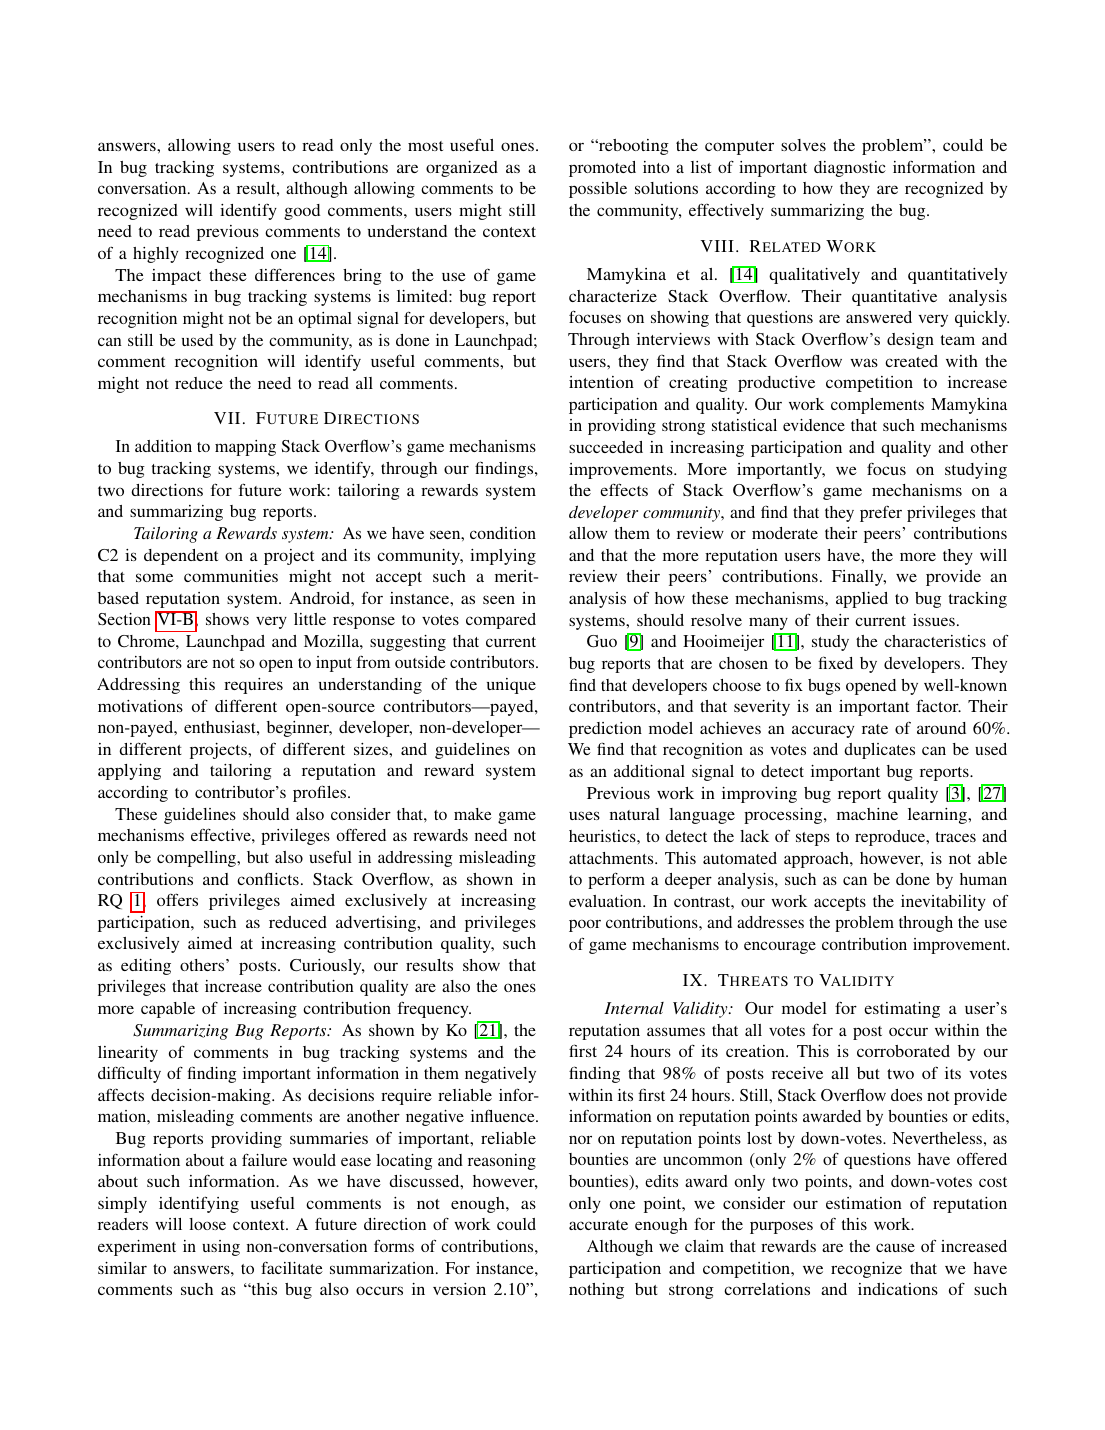 The image size is (1105, 1430). Describe the element at coordinates (606, 901) in the document. I see `evaluation` at that location.
